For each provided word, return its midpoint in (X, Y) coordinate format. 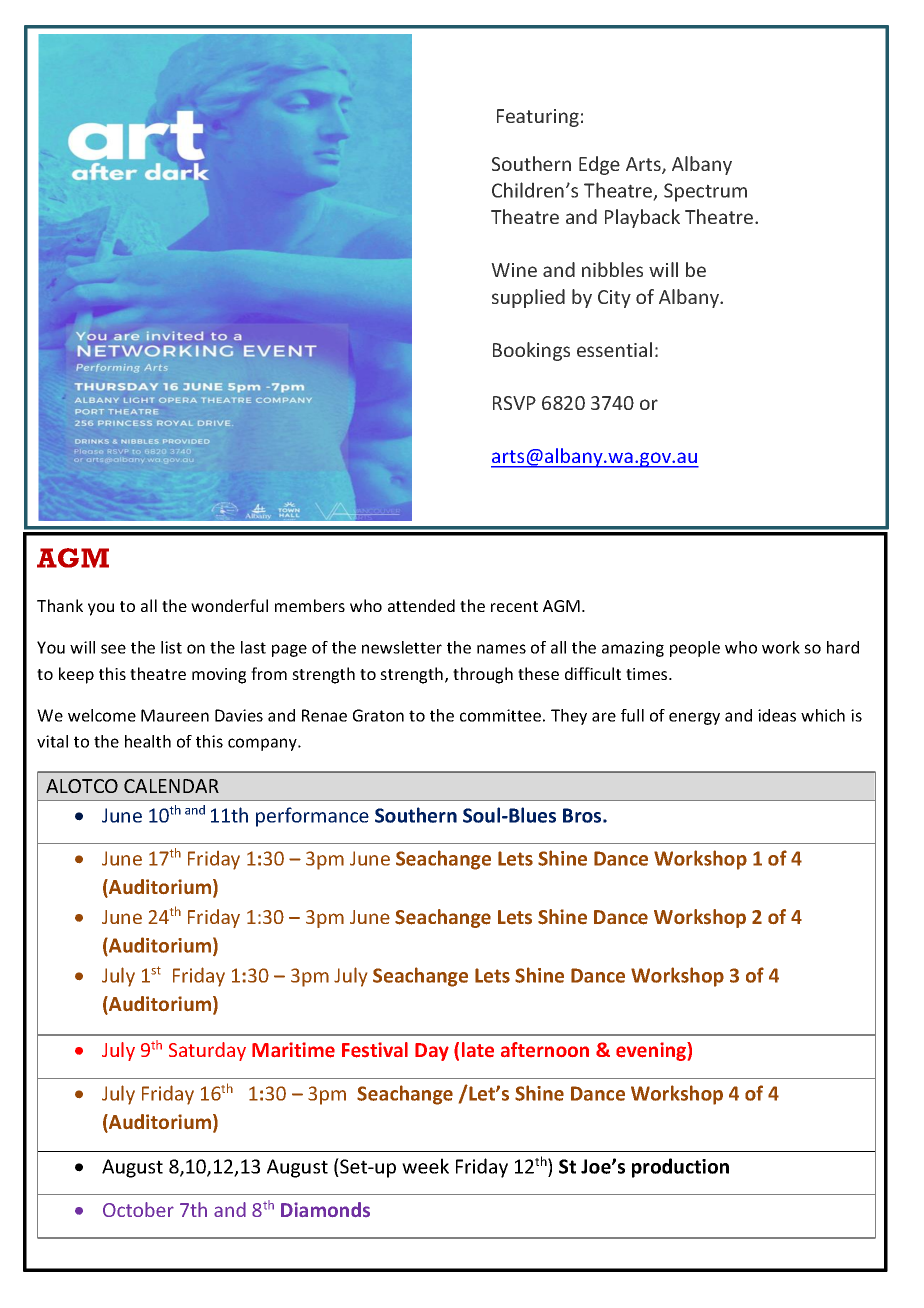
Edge (599, 165)
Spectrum (705, 192)
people (695, 649)
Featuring (538, 118)
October (138, 1209)
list (171, 647)
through (483, 675)
